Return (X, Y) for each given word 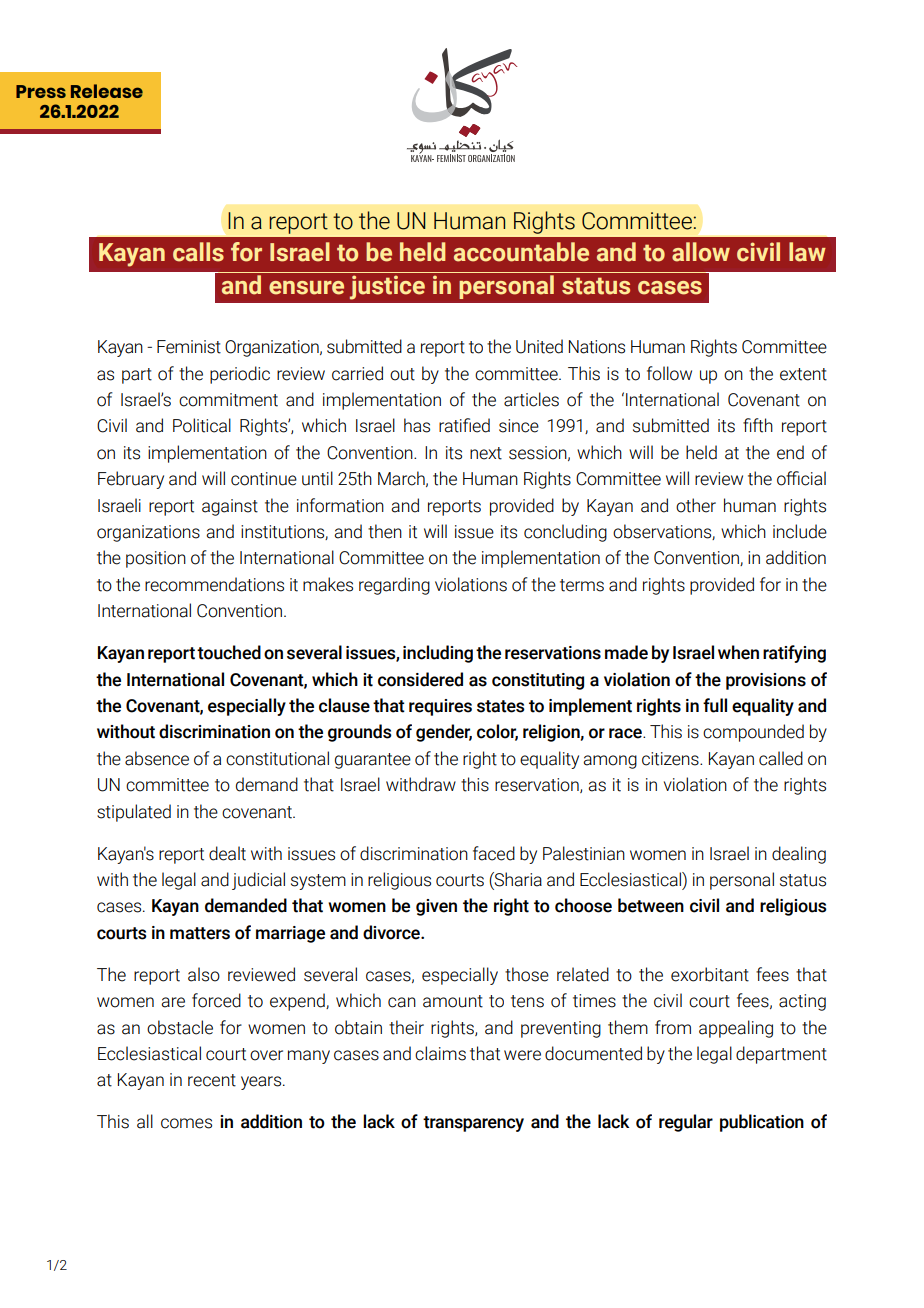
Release (107, 91)
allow (701, 252)
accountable (521, 252)
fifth (758, 425)
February (131, 480)
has (417, 425)
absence (157, 758)
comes (186, 1123)
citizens (671, 759)
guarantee (373, 761)
